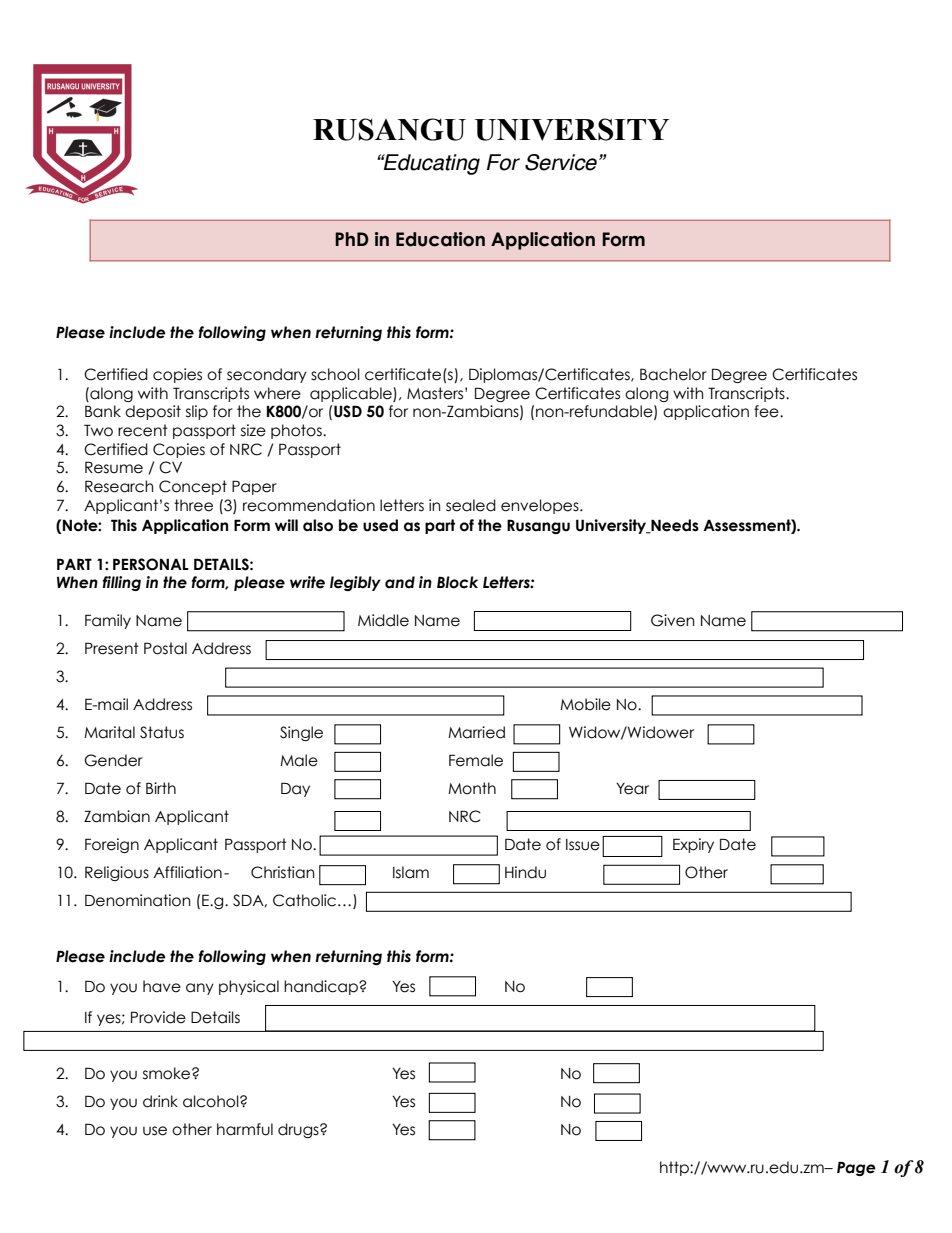 The width and height of the page is (952, 1233). What do you see at coordinates (197, 412) in the page?
I see `slip` at bounding box center [197, 412].
